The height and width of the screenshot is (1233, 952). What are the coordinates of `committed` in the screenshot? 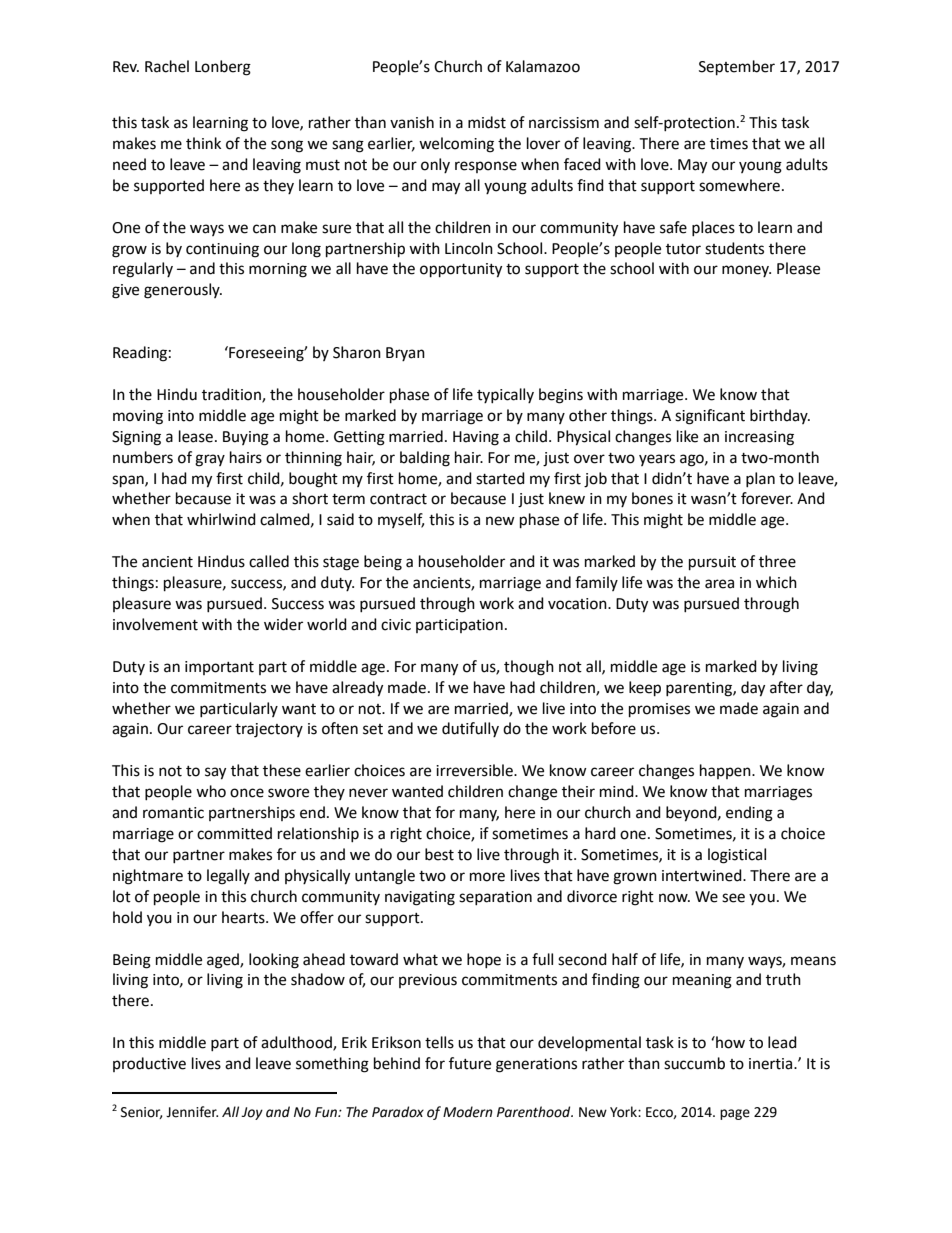 It's located at (234, 833).
